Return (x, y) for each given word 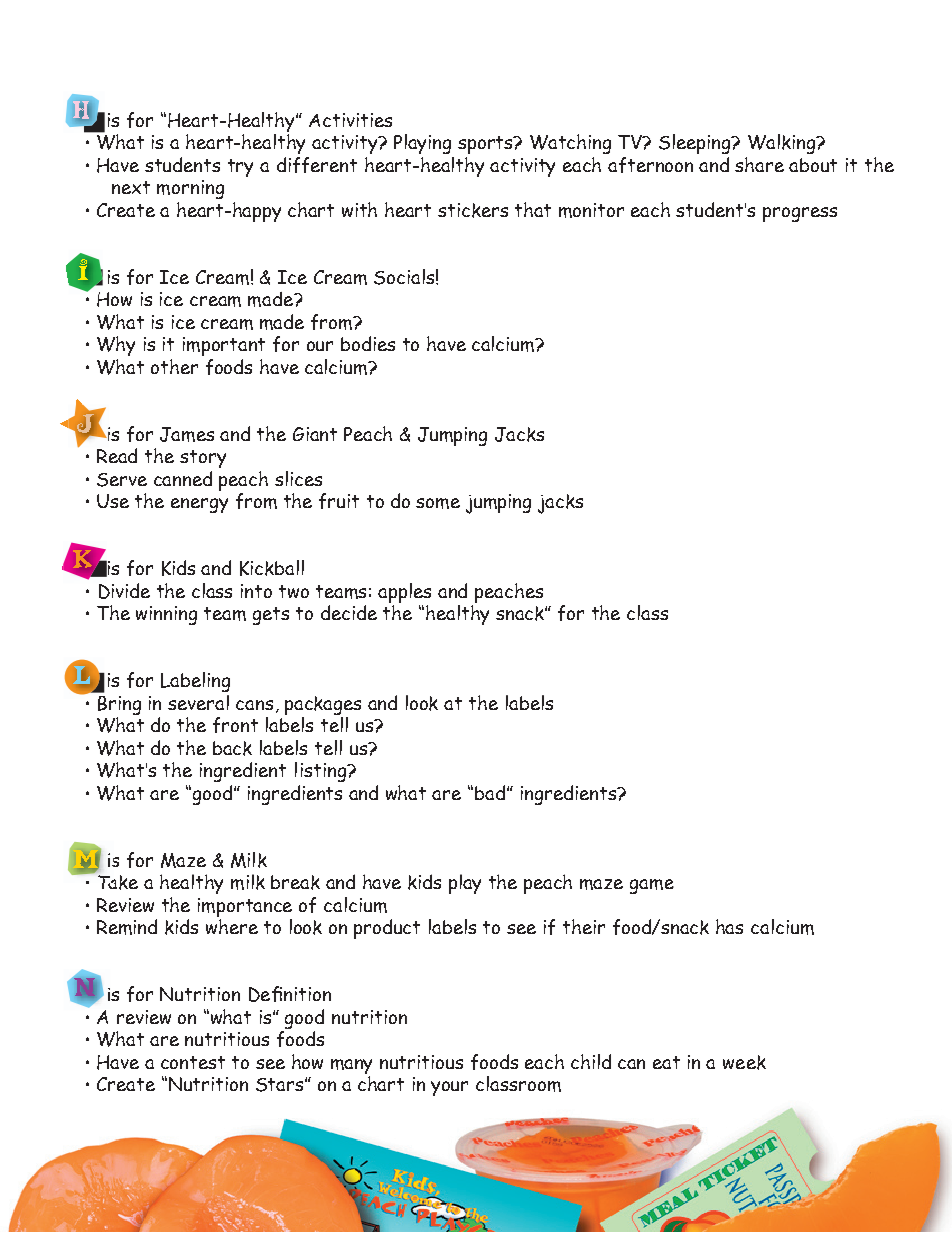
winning (166, 615)
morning (190, 189)
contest (193, 1062)
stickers (473, 210)
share (759, 164)
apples (404, 594)
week (744, 1062)
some (438, 503)
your (449, 1088)
